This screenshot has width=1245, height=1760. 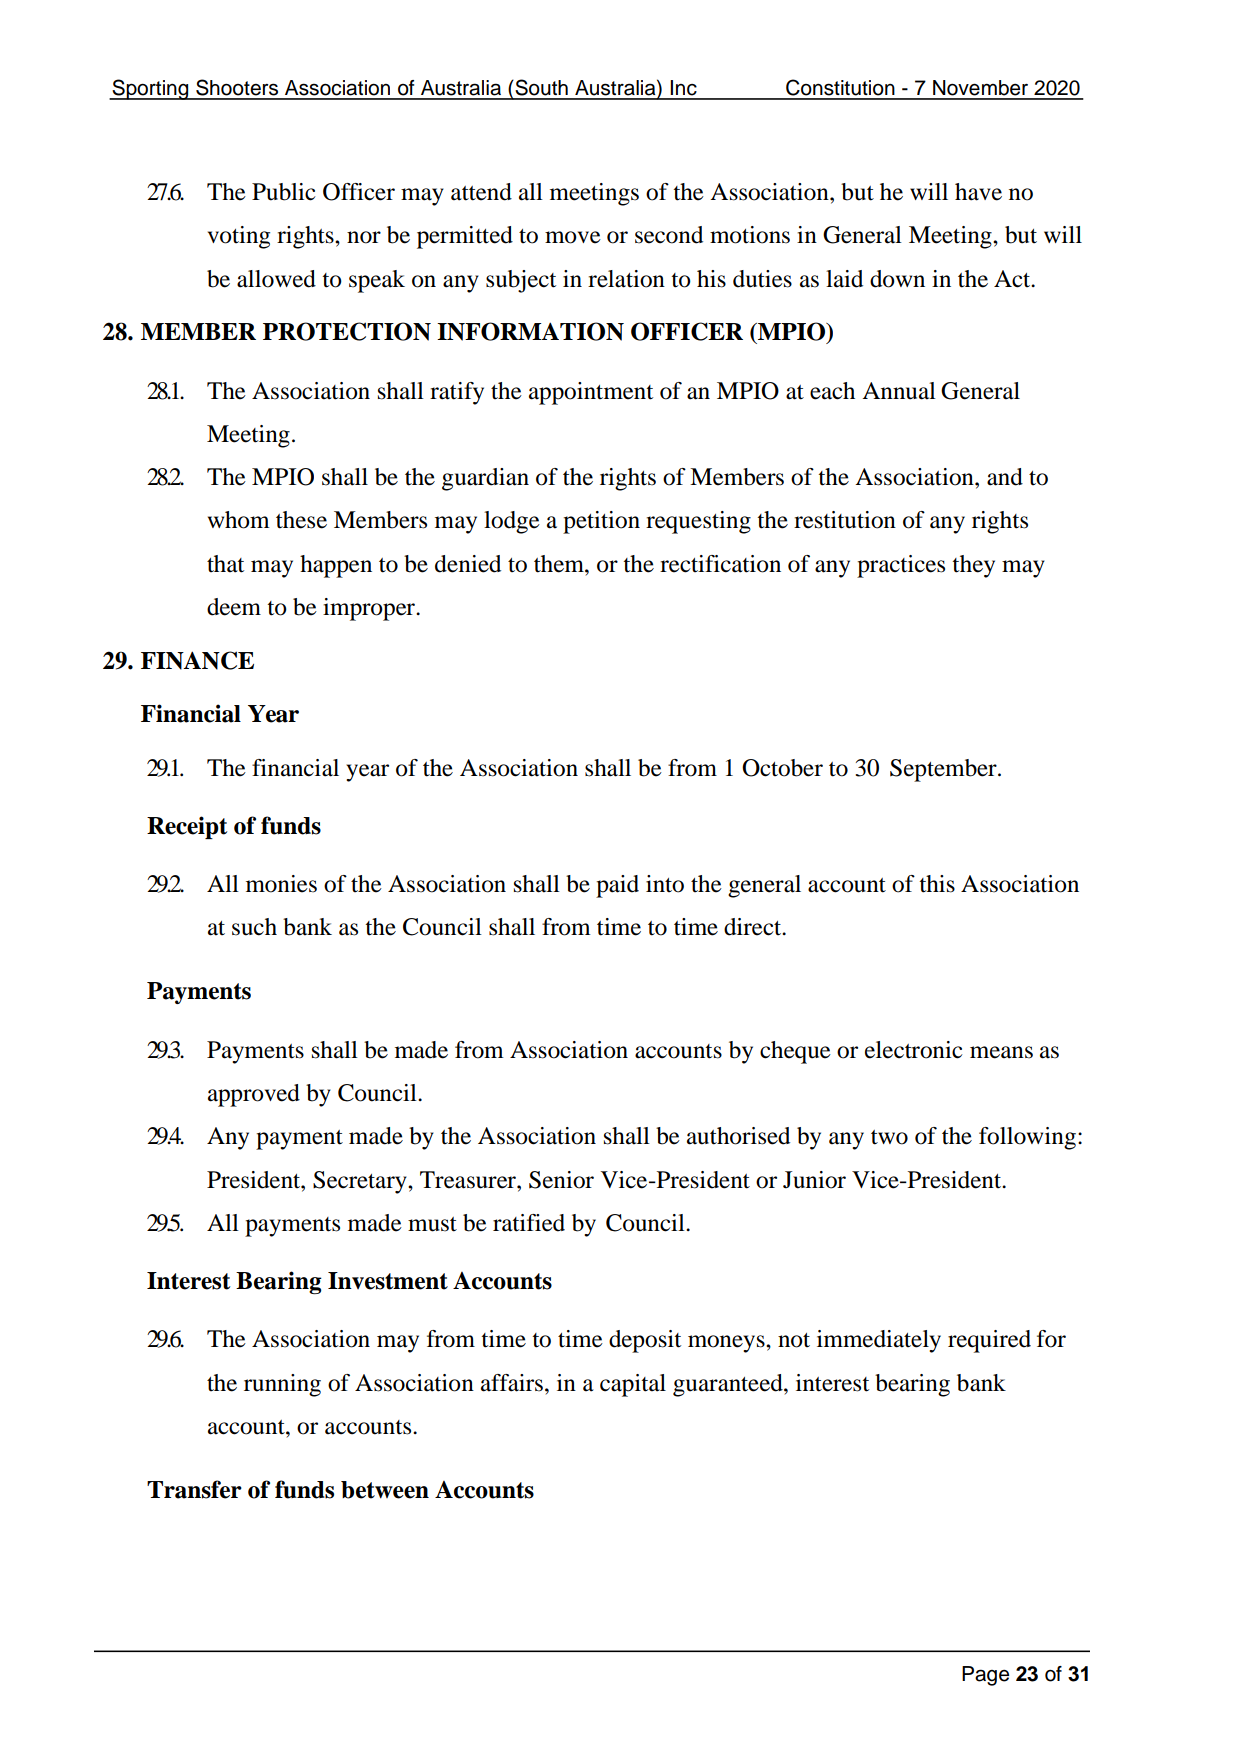 What do you see at coordinates (239, 520) in the screenshot?
I see `whom` at bounding box center [239, 520].
